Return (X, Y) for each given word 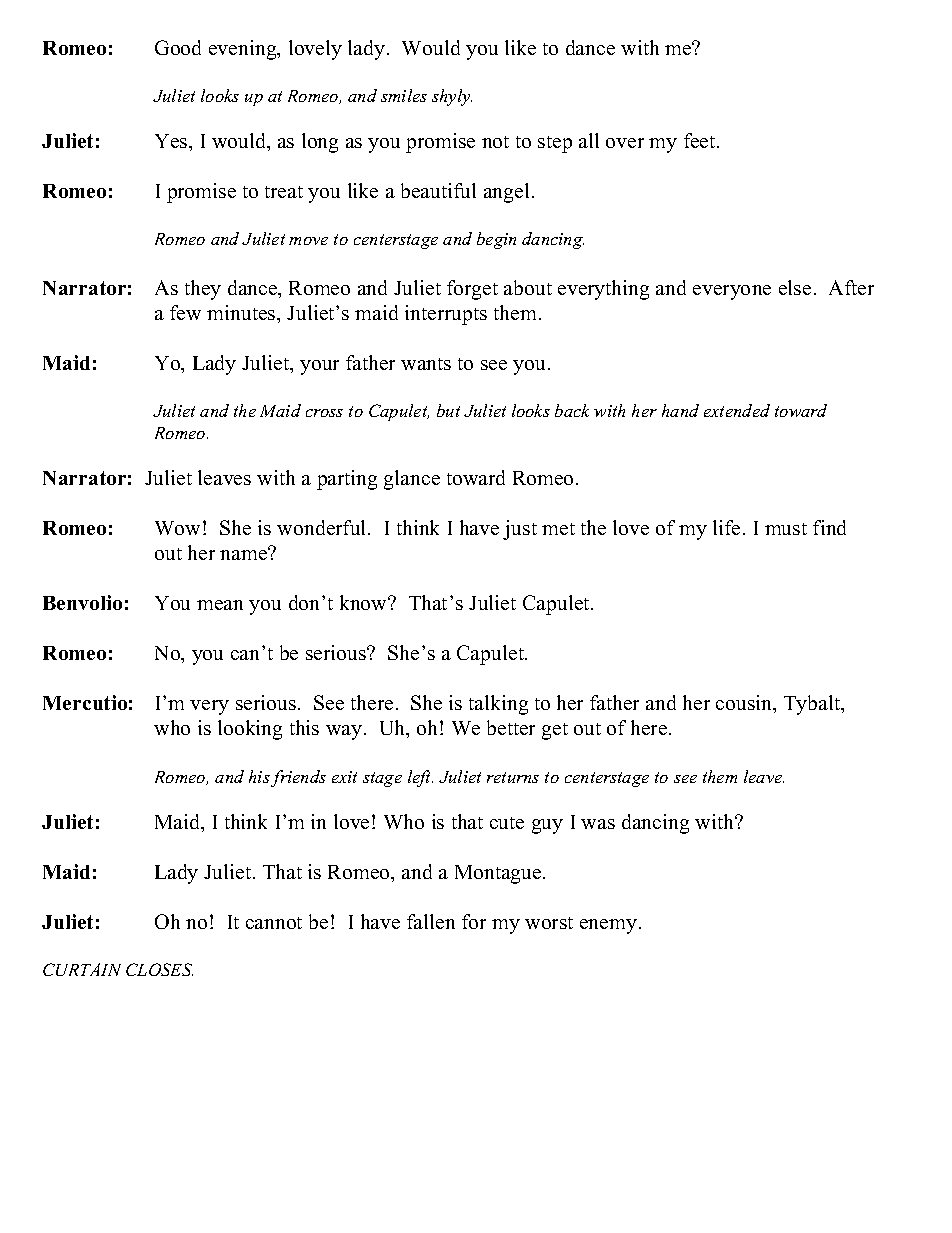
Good (178, 47)
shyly (452, 97)
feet (701, 140)
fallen (431, 921)
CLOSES (159, 969)
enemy (608, 926)
